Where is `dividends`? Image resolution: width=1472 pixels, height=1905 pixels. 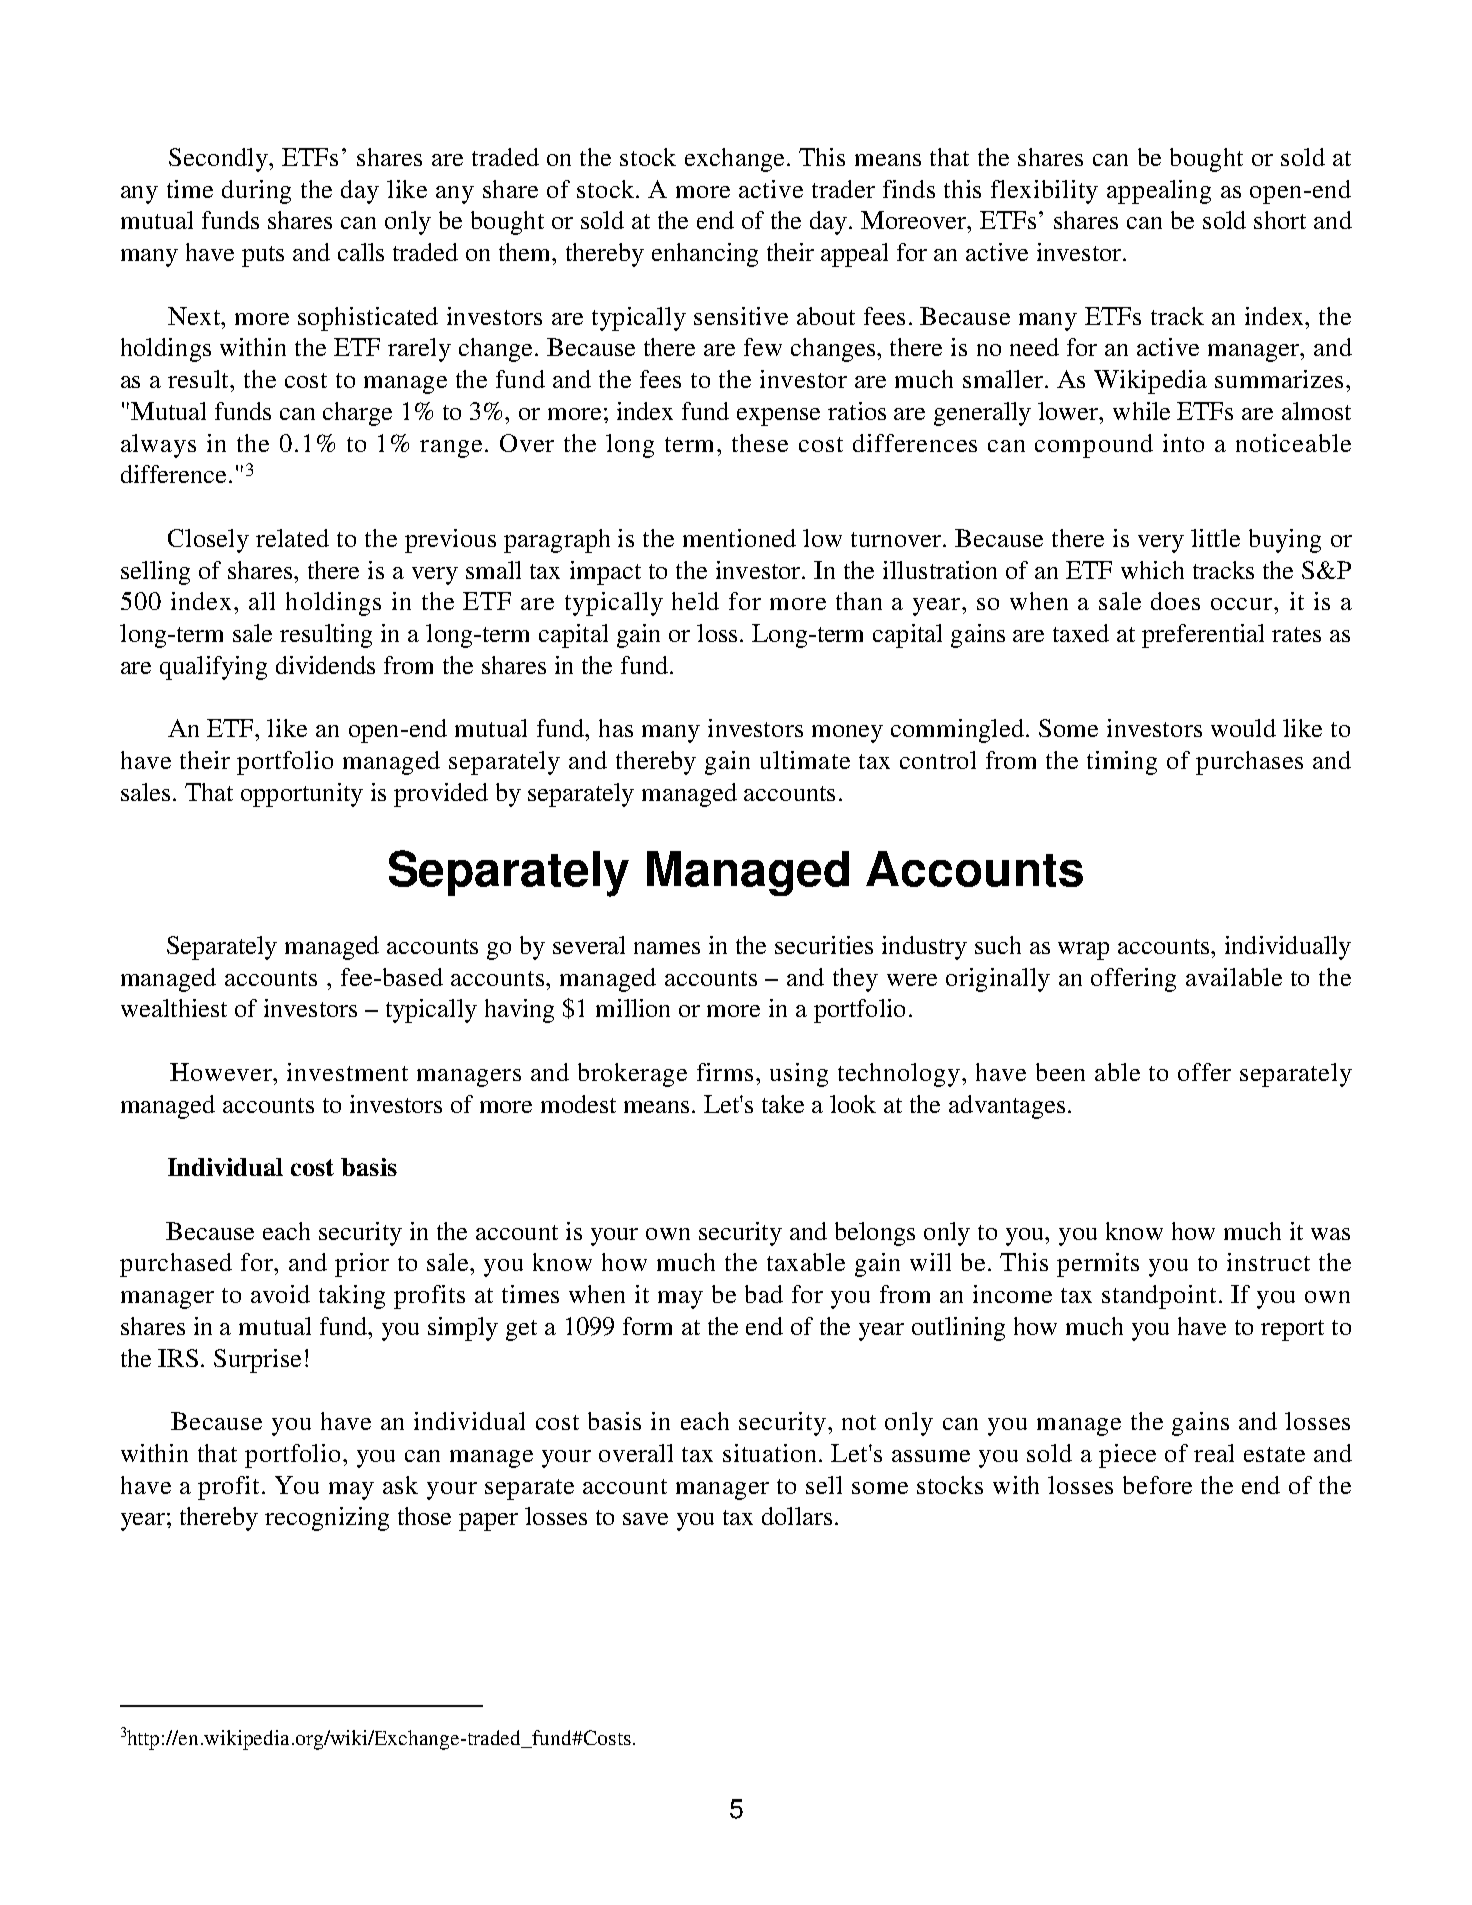
dividends is located at coordinates (325, 665).
